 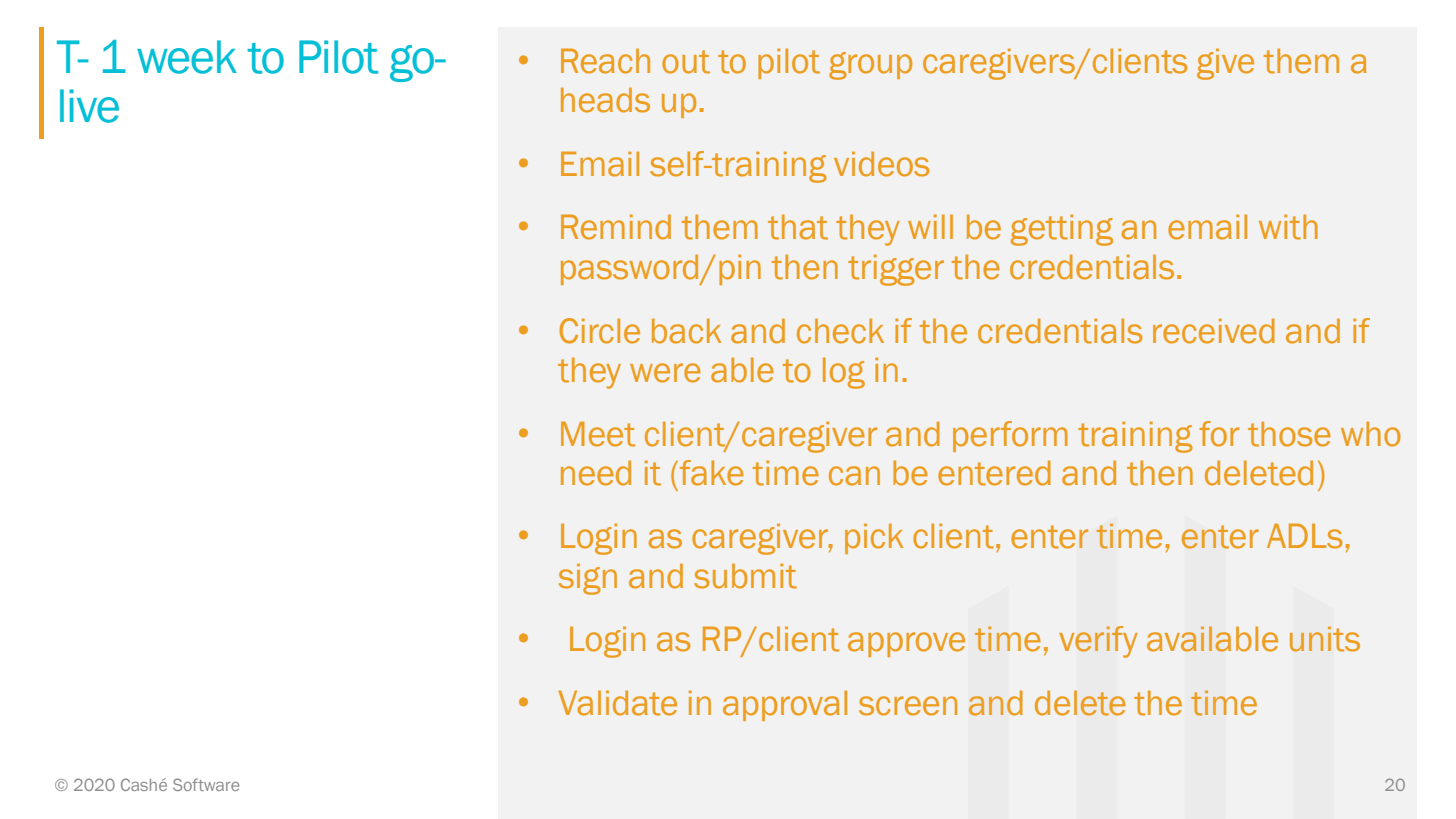 I want to click on week, so click(x=187, y=57).
